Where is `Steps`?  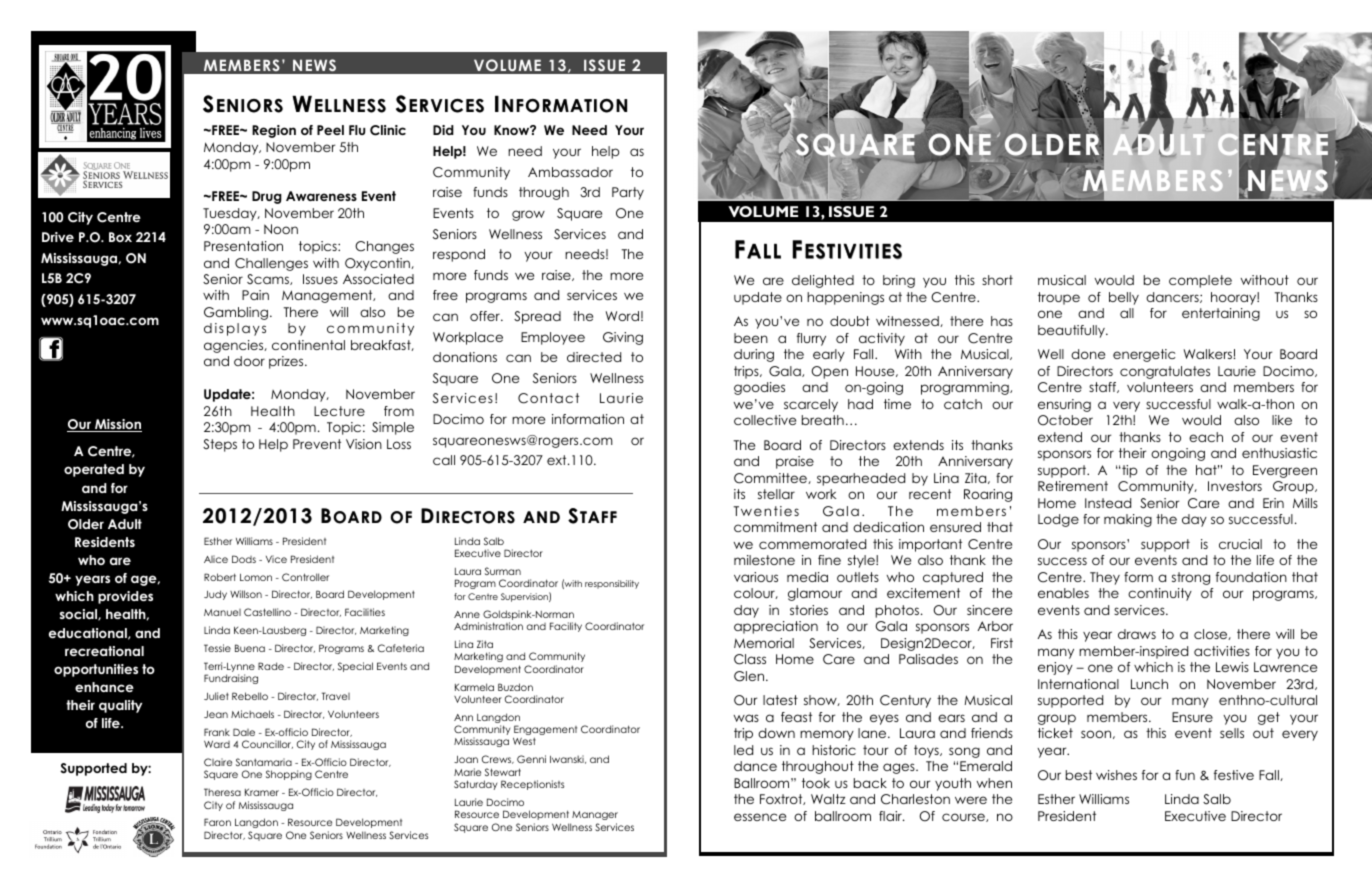 Steps is located at coordinates (220, 445).
